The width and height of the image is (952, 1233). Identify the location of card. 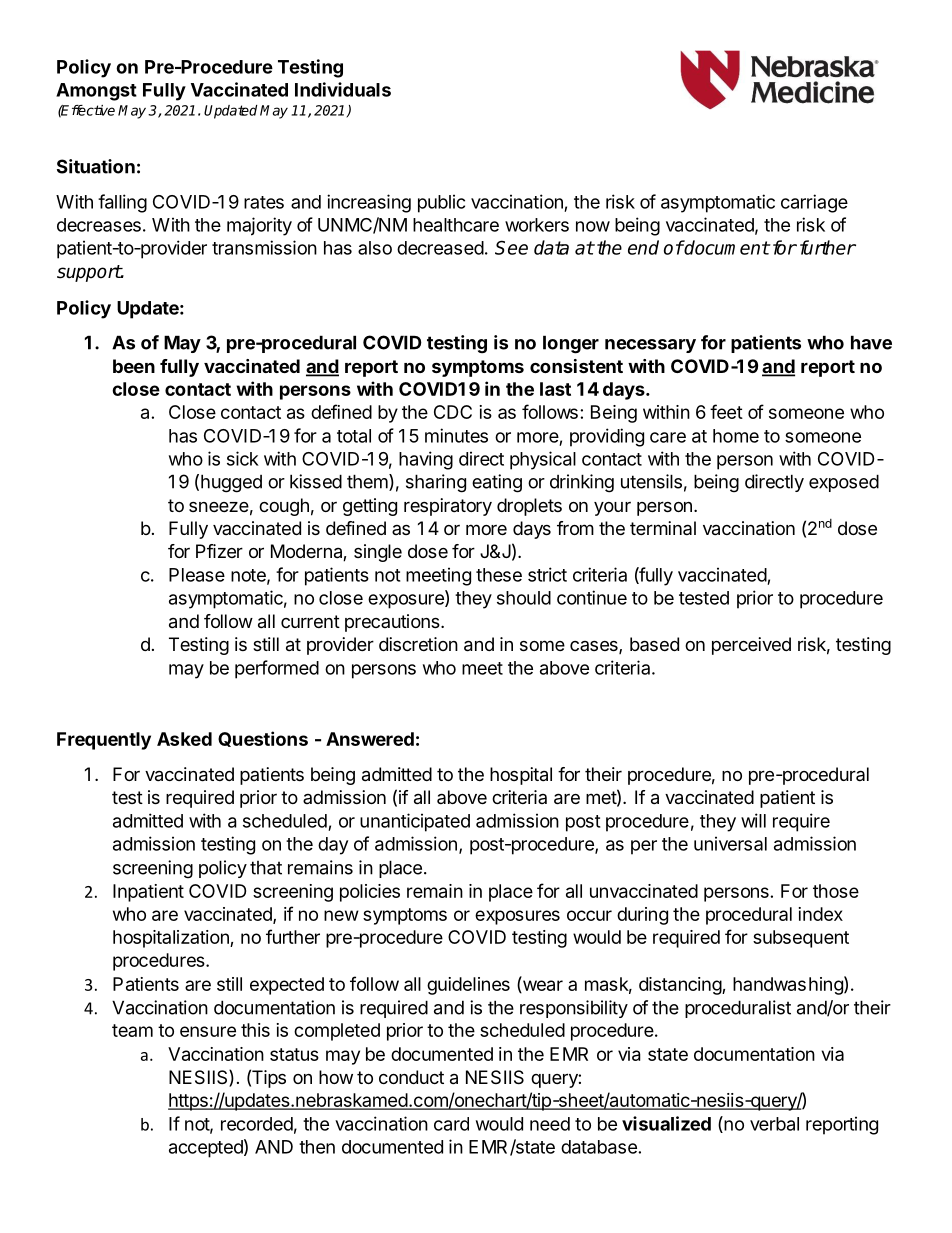
(451, 1124).
